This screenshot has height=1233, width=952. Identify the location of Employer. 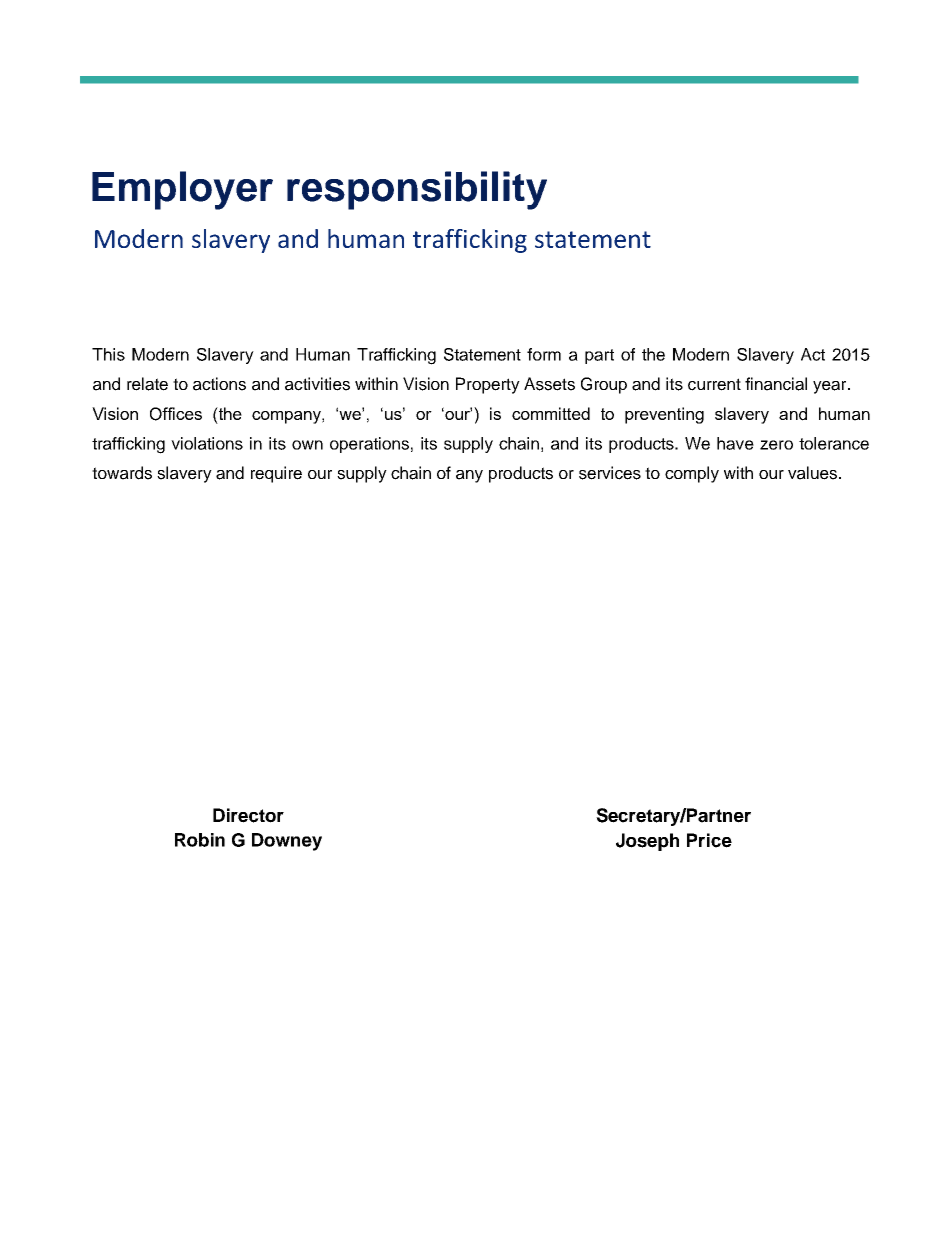
(182, 190).
